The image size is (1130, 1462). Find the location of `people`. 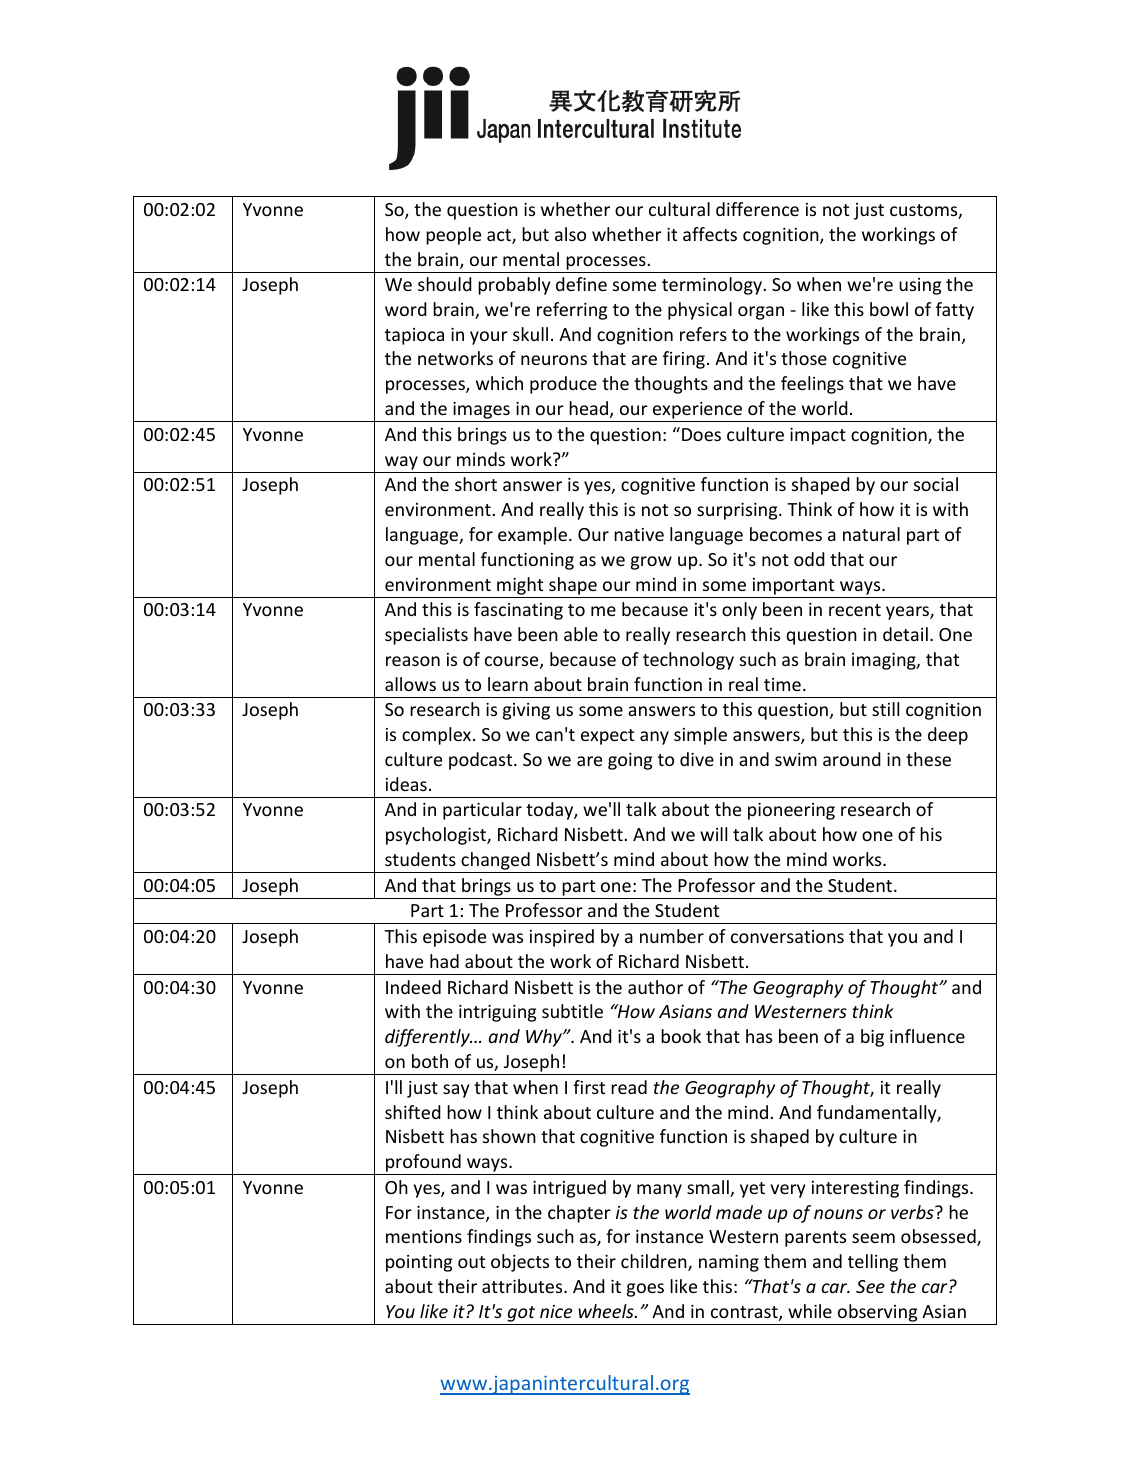

people is located at coordinates (453, 236).
